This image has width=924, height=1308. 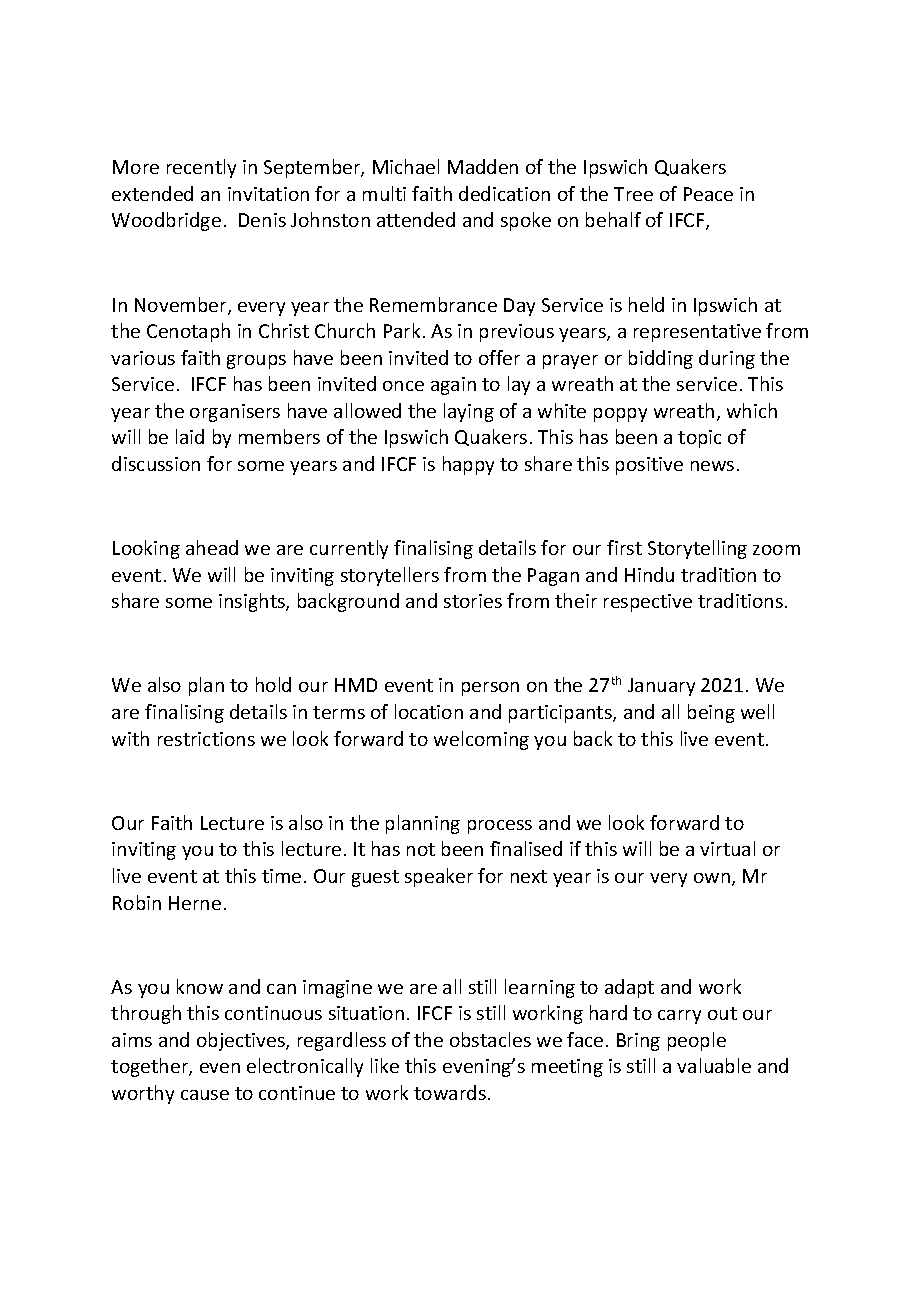 I want to click on discussion, so click(x=156, y=463).
